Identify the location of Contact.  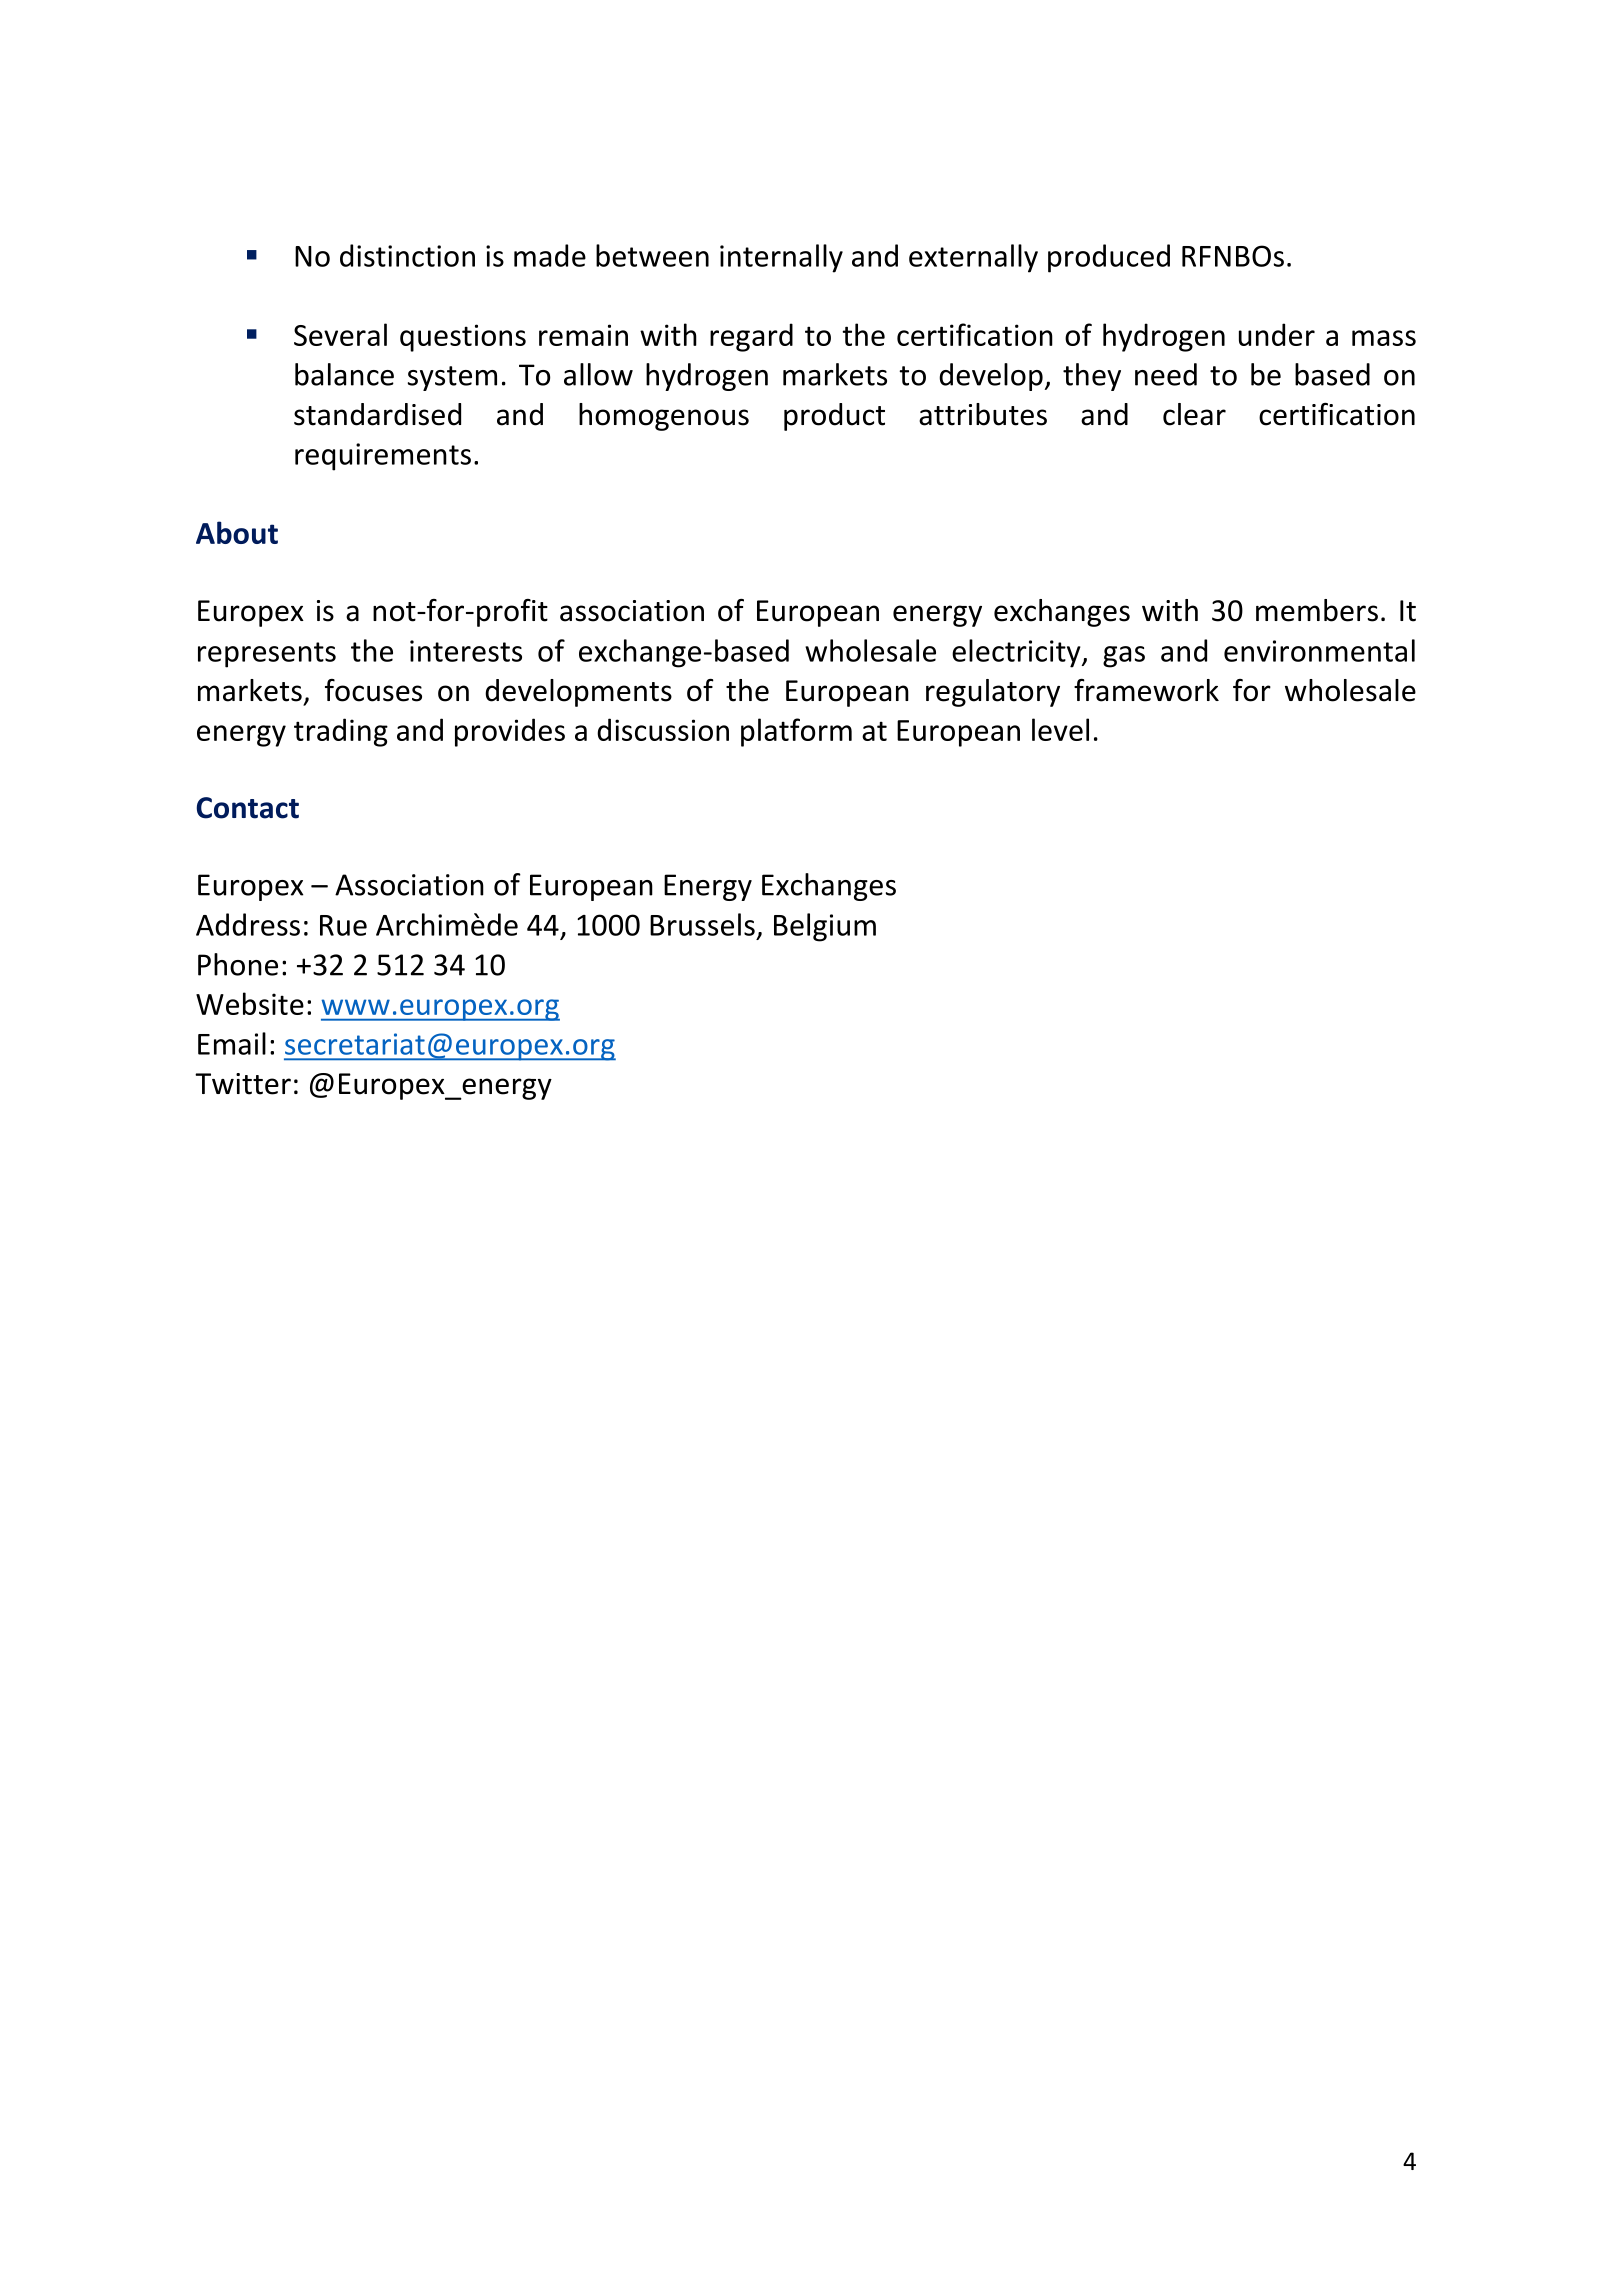
(248, 808).
